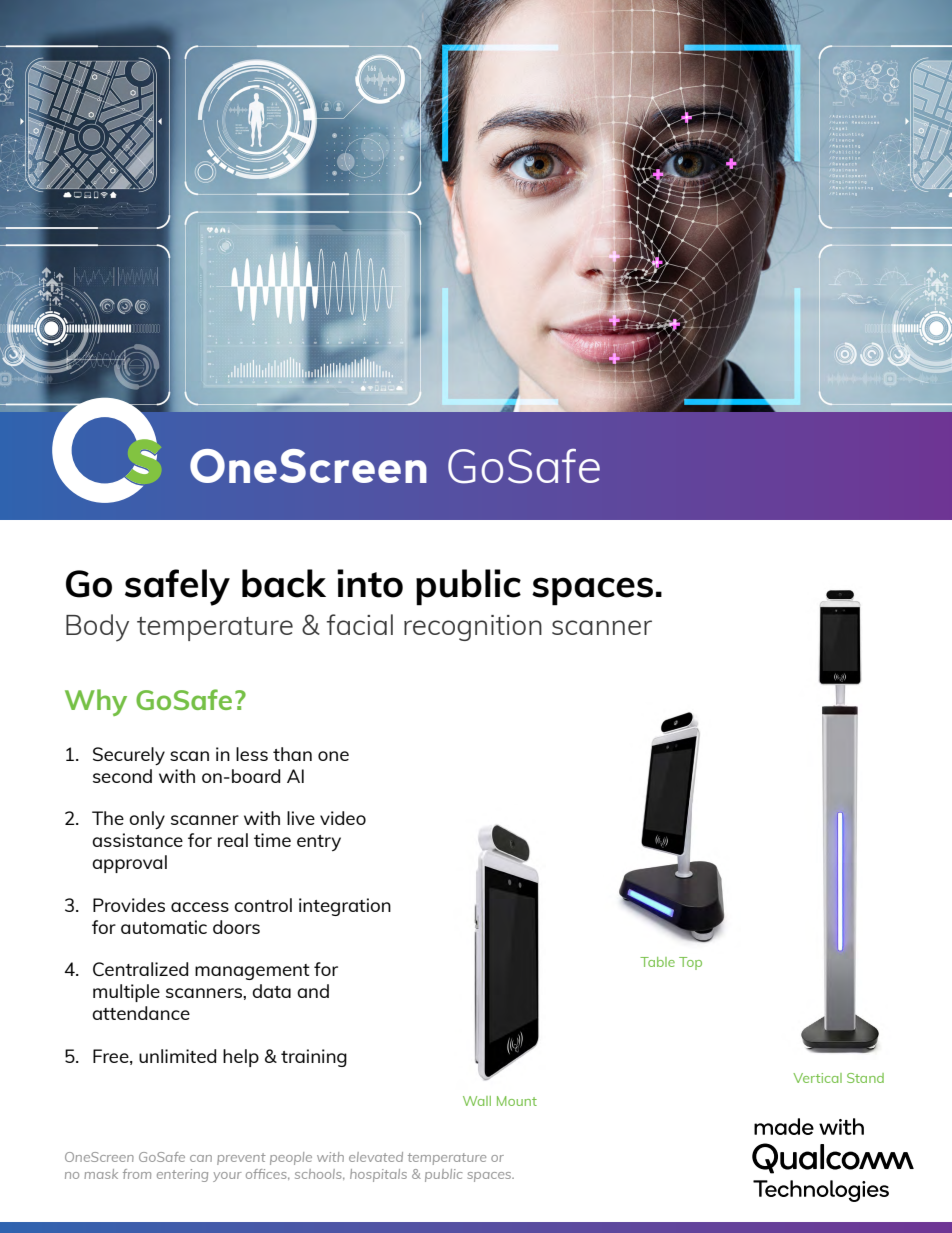 This screenshot has height=1233, width=952. What do you see at coordinates (473, 628) in the screenshot?
I see `recognition` at bounding box center [473, 628].
